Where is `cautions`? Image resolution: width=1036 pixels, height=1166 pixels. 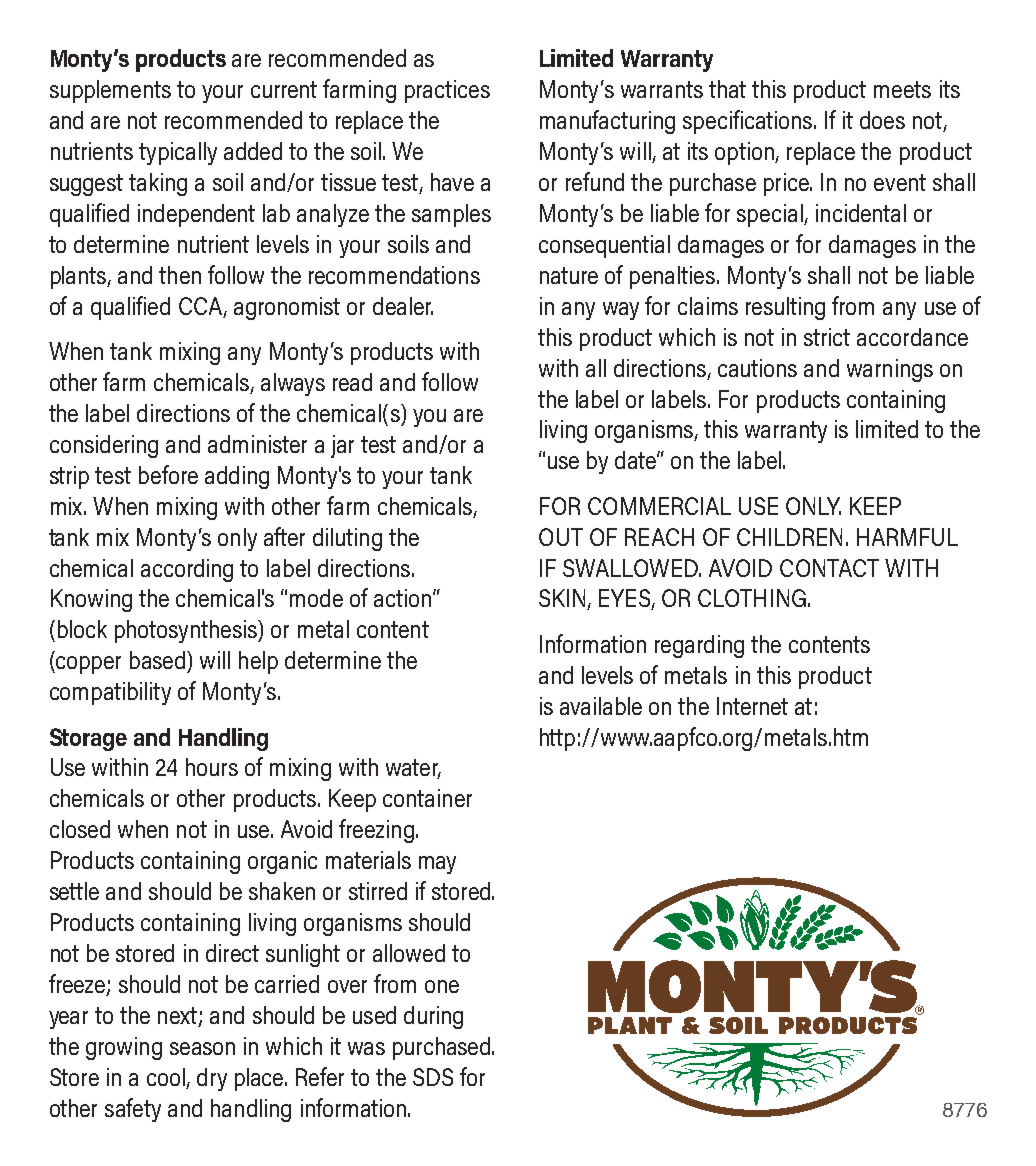
cautions is located at coordinates (757, 368).
